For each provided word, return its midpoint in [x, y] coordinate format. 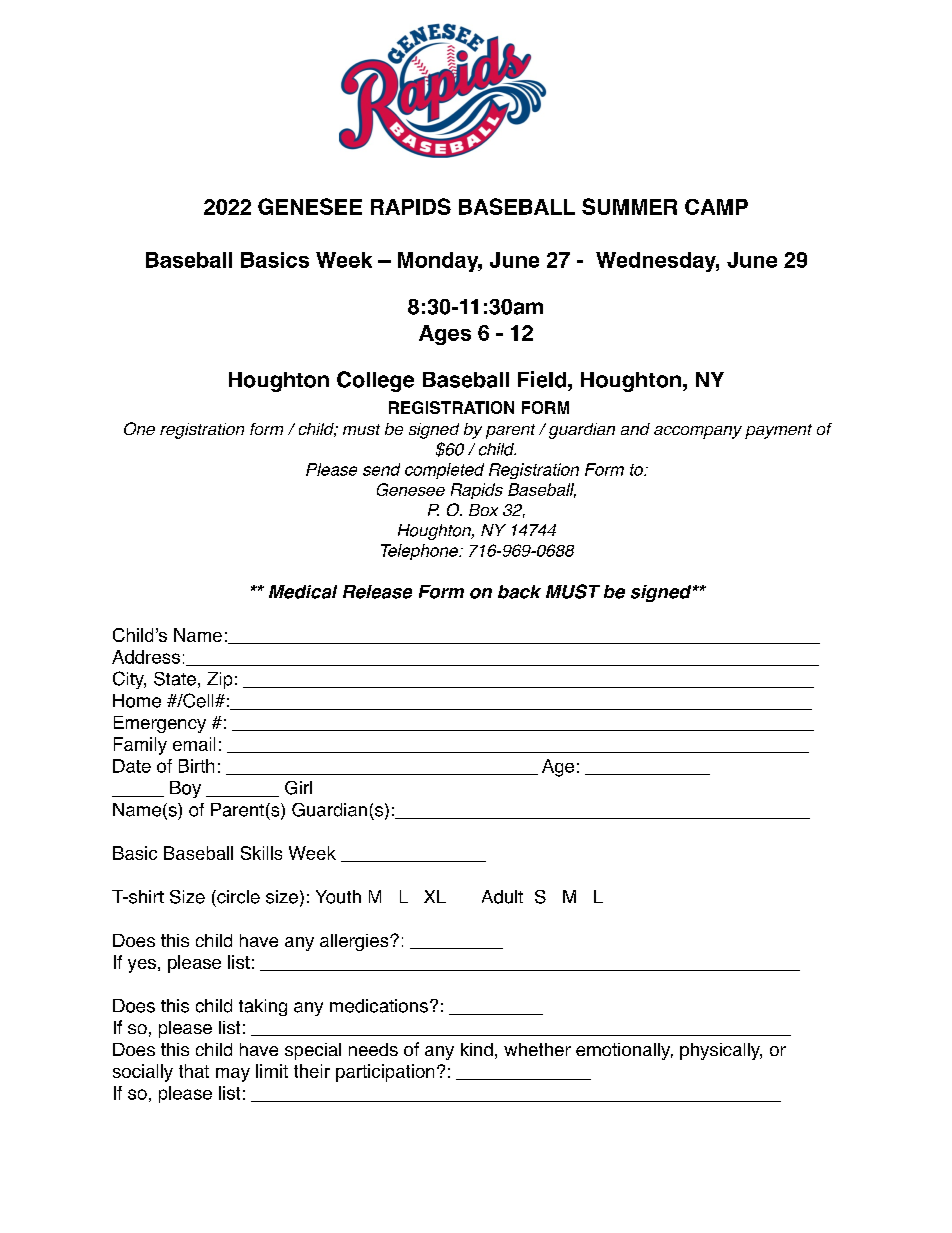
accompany [698, 432]
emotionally [624, 1051]
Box [483, 510]
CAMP [716, 207]
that [194, 1071]
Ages [445, 335]
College [375, 381]
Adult [502, 897]
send [381, 469]
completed [444, 471]
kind [477, 1049]
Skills [261, 853]
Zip [219, 680]
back [519, 592]
